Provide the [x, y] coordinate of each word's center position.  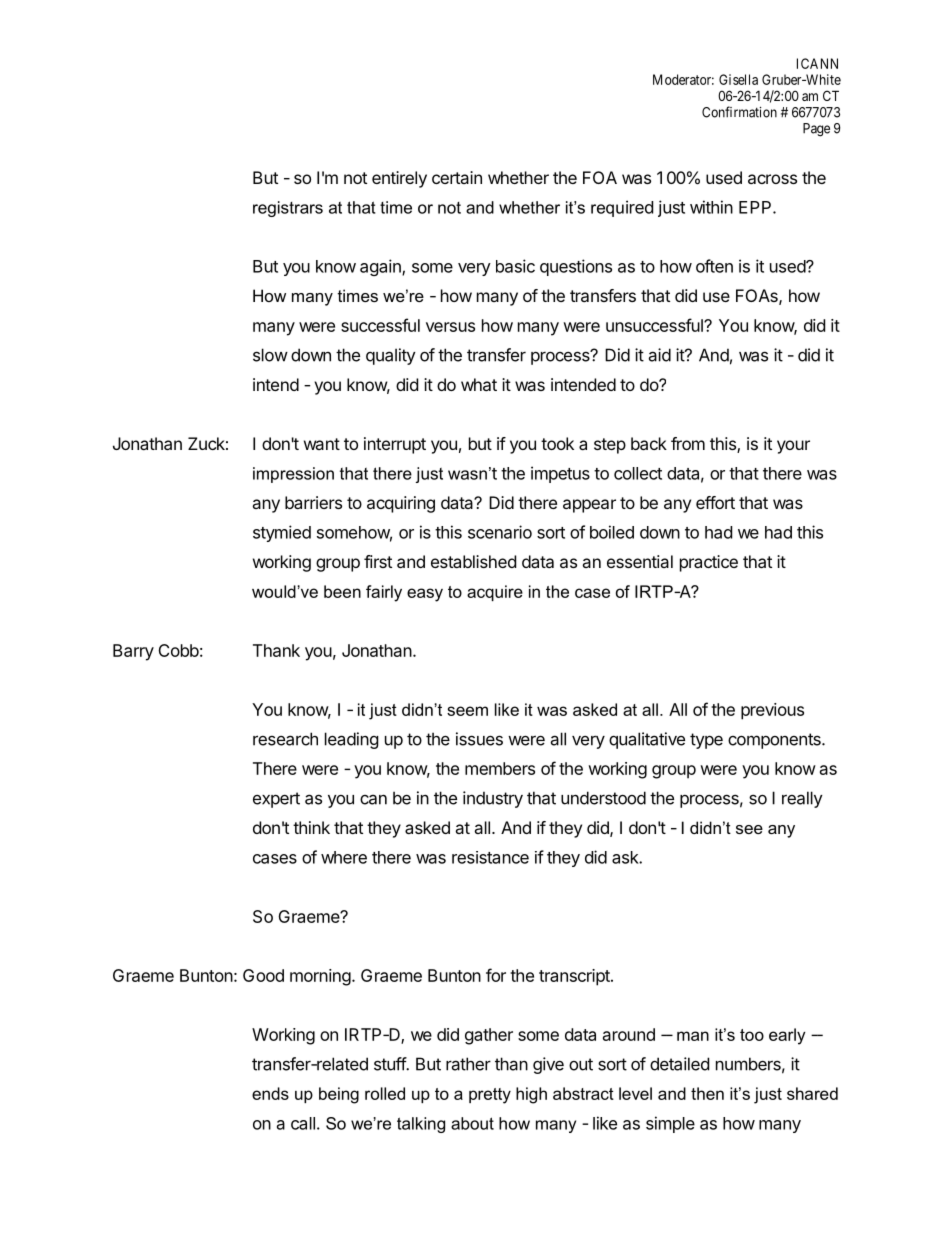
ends [270, 1093]
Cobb [178, 650]
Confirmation [739, 112]
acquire [495, 593]
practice [709, 563]
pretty [490, 1096]
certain [457, 177]
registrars [288, 209]
